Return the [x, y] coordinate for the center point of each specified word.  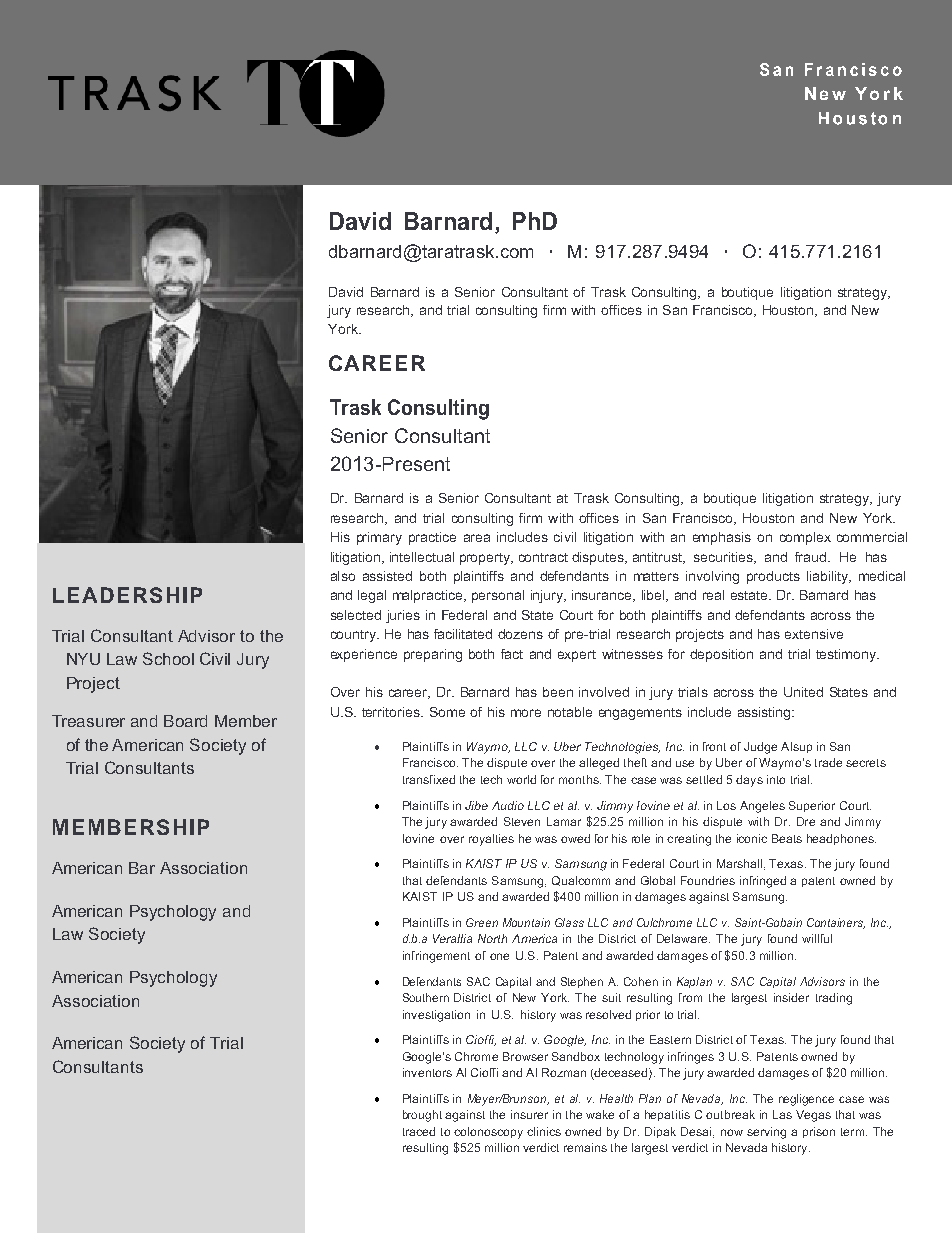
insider [791, 997]
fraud [812, 557]
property [486, 559]
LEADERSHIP [127, 595]
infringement [436, 957]
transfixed [429, 779]
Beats [787, 838]
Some [447, 712]
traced [419, 1131]
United [803, 692]
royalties [491, 840]
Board [185, 721]
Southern [426, 997]
